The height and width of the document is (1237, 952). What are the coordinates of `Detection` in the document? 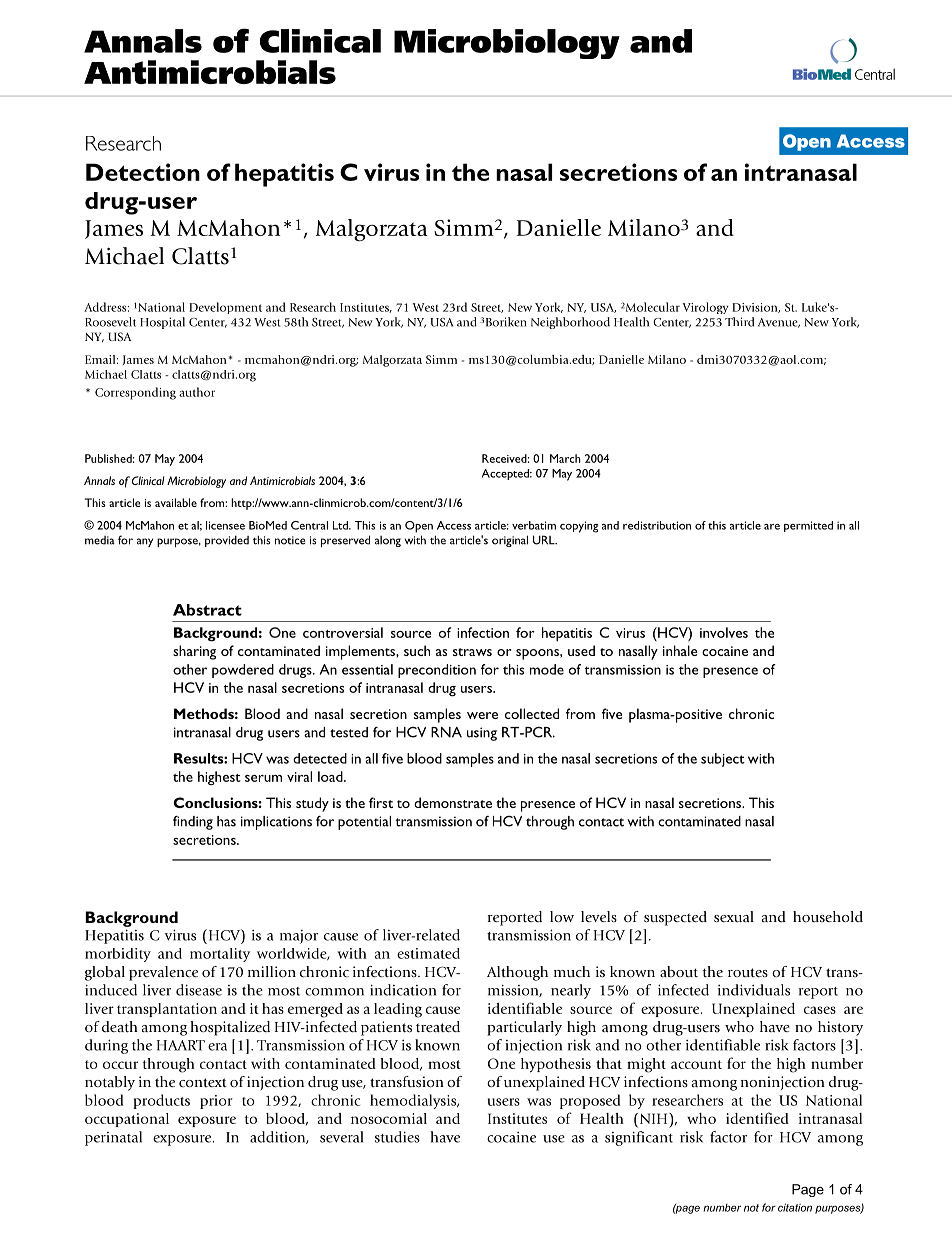 It's located at (143, 172).
